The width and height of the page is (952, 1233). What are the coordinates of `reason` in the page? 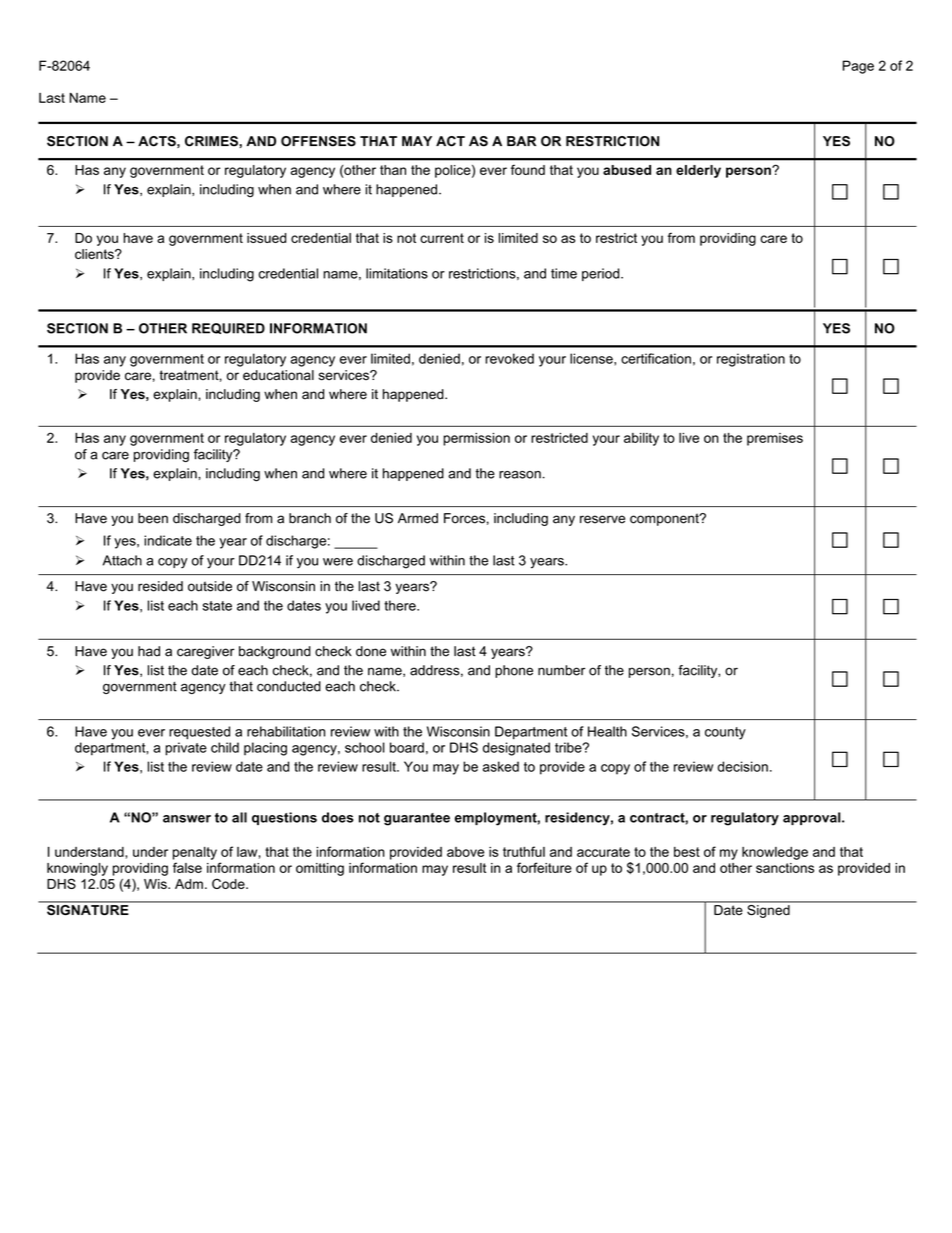 It's located at (520, 475).
